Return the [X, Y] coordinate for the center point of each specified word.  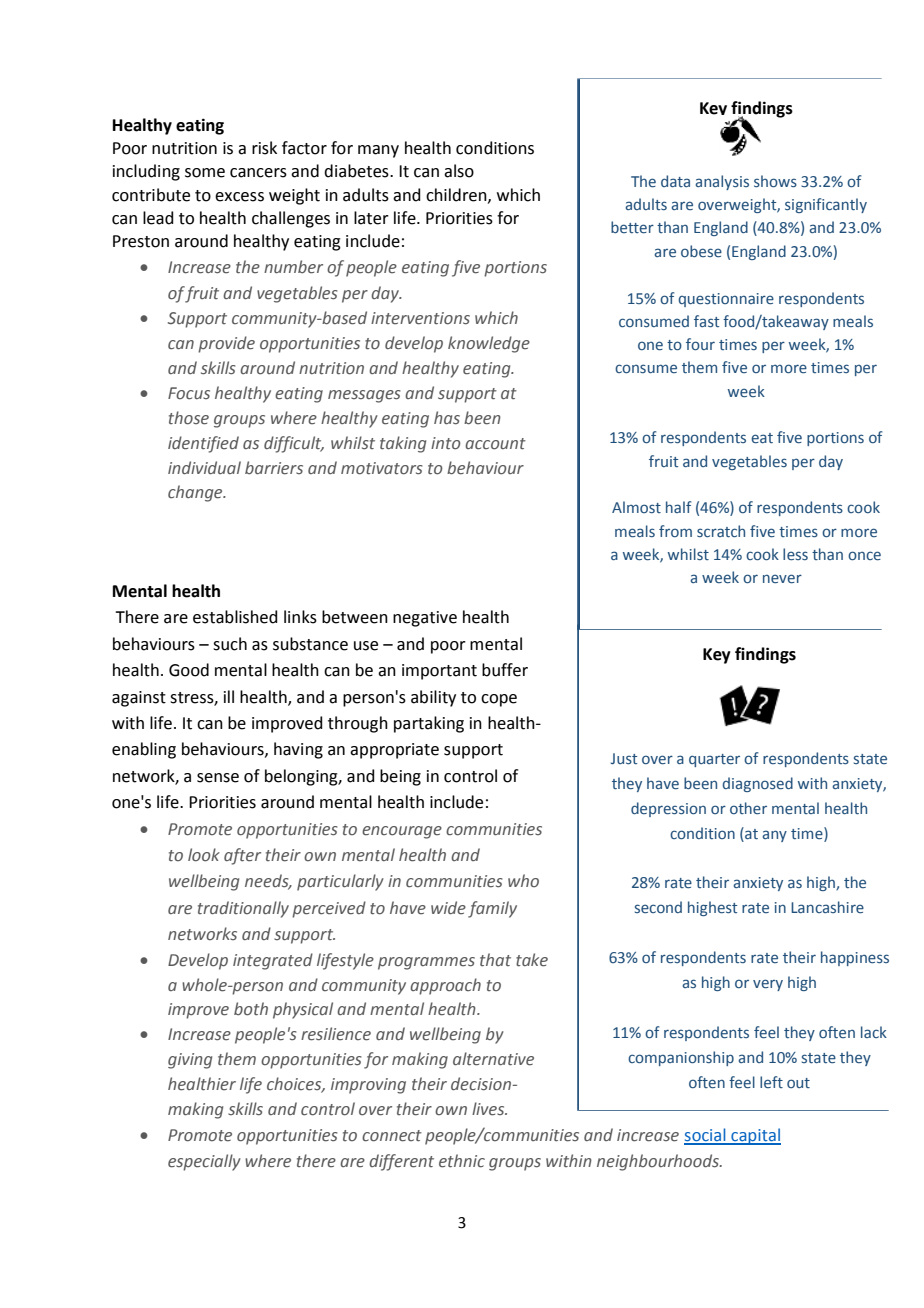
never [782, 579]
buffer [505, 670]
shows [775, 181]
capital [755, 1136]
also [459, 171]
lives [489, 1109]
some [205, 173]
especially [204, 1162]
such [230, 644]
